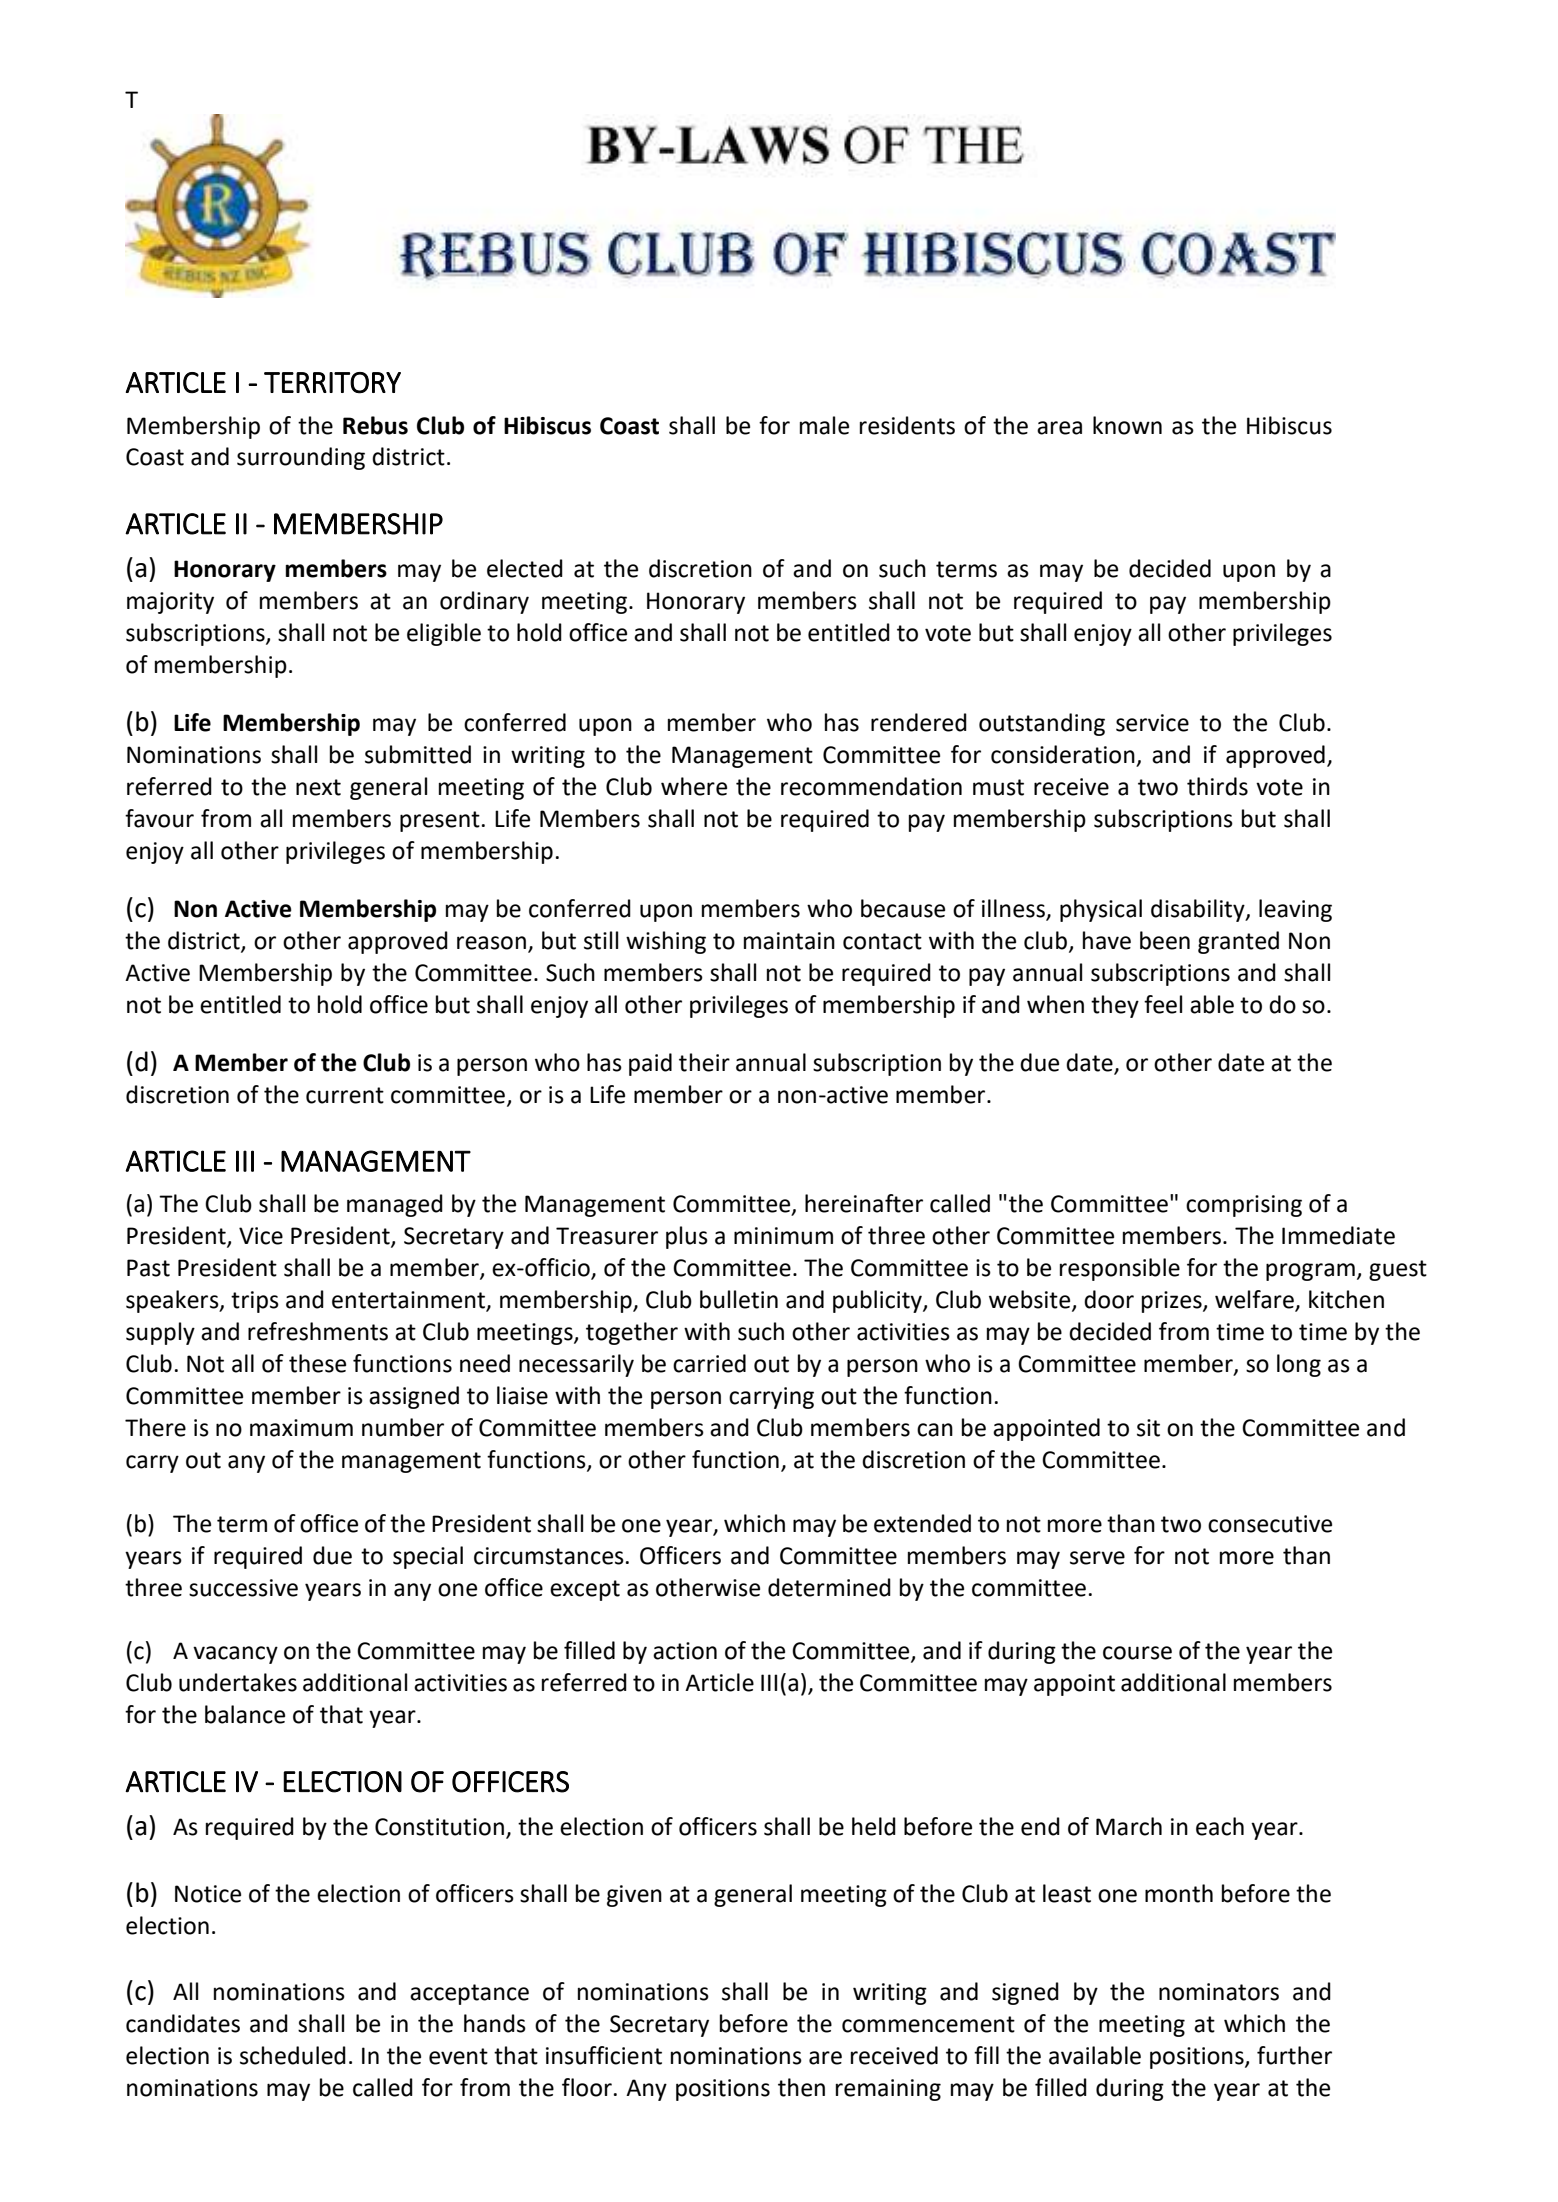 The image size is (1558, 2202). What do you see at coordinates (1127, 425) in the screenshot?
I see `known` at bounding box center [1127, 425].
